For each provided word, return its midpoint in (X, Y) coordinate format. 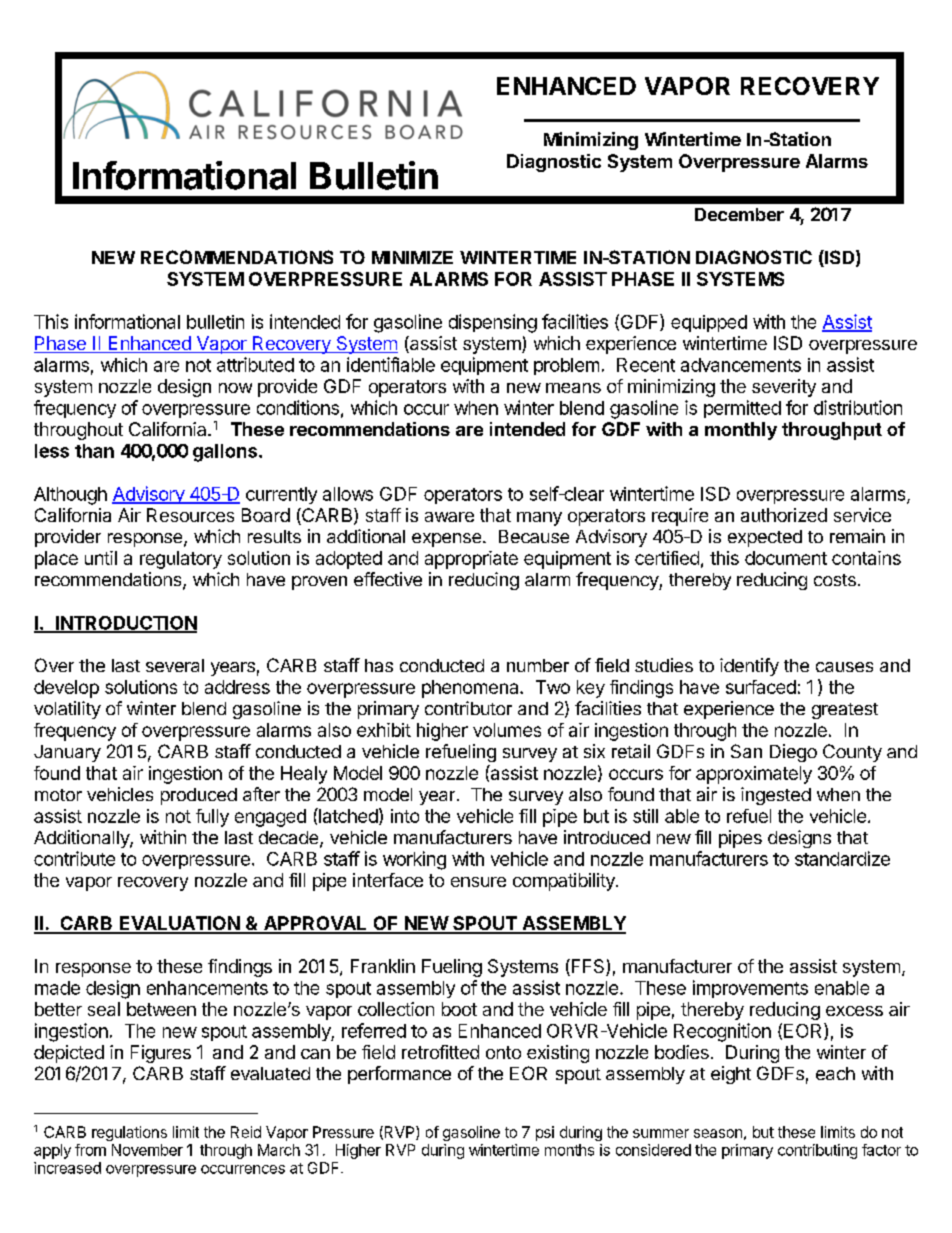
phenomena (471, 689)
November (147, 1150)
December (739, 214)
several (175, 665)
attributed (255, 364)
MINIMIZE (412, 257)
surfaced (761, 687)
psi (545, 1133)
